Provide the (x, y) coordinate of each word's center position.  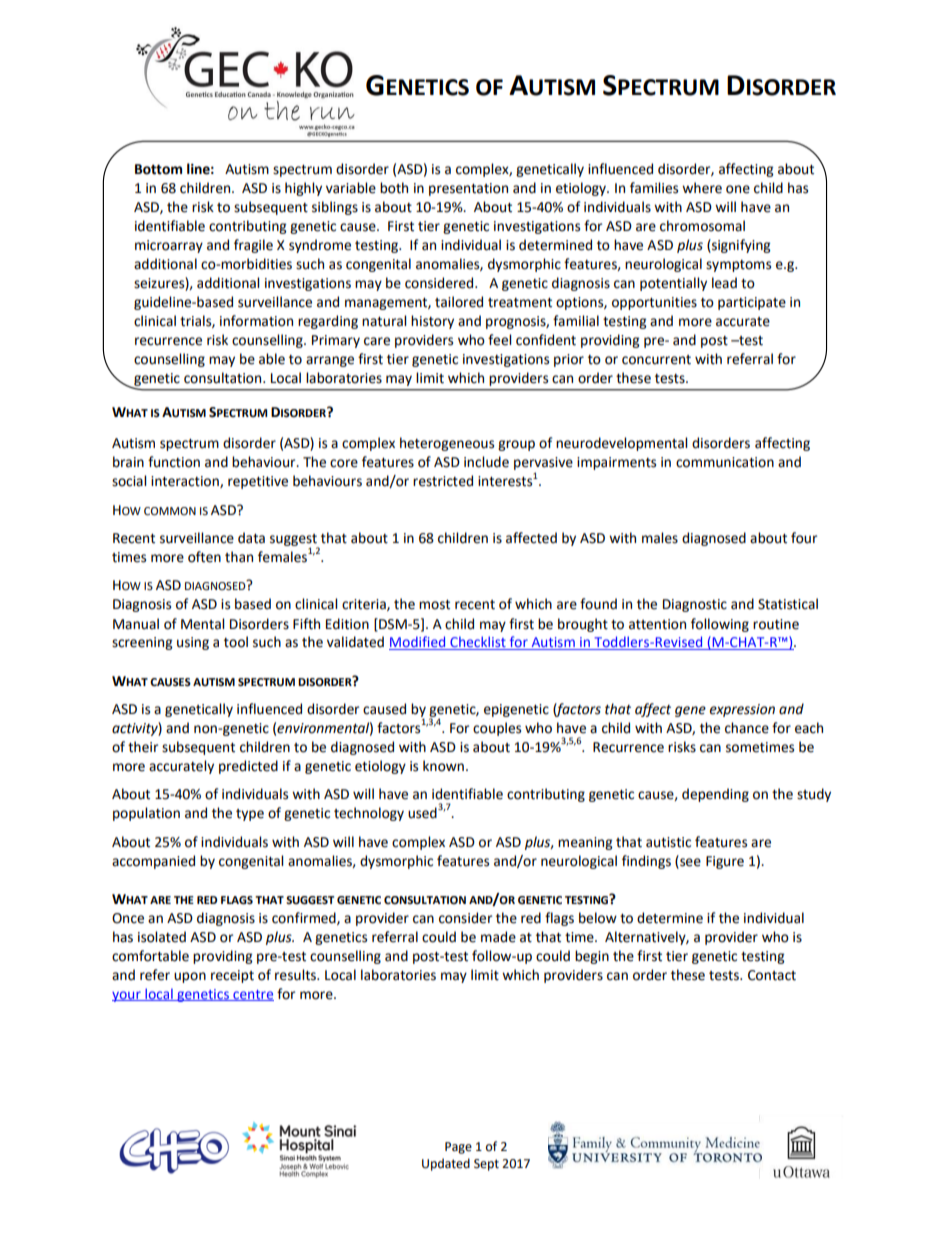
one (738, 189)
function (174, 462)
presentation (468, 189)
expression (742, 710)
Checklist (478, 643)
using (193, 643)
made (498, 937)
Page (458, 1148)
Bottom (158, 169)
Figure (725, 862)
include (486, 462)
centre (252, 995)
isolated (162, 937)
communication (725, 462)
